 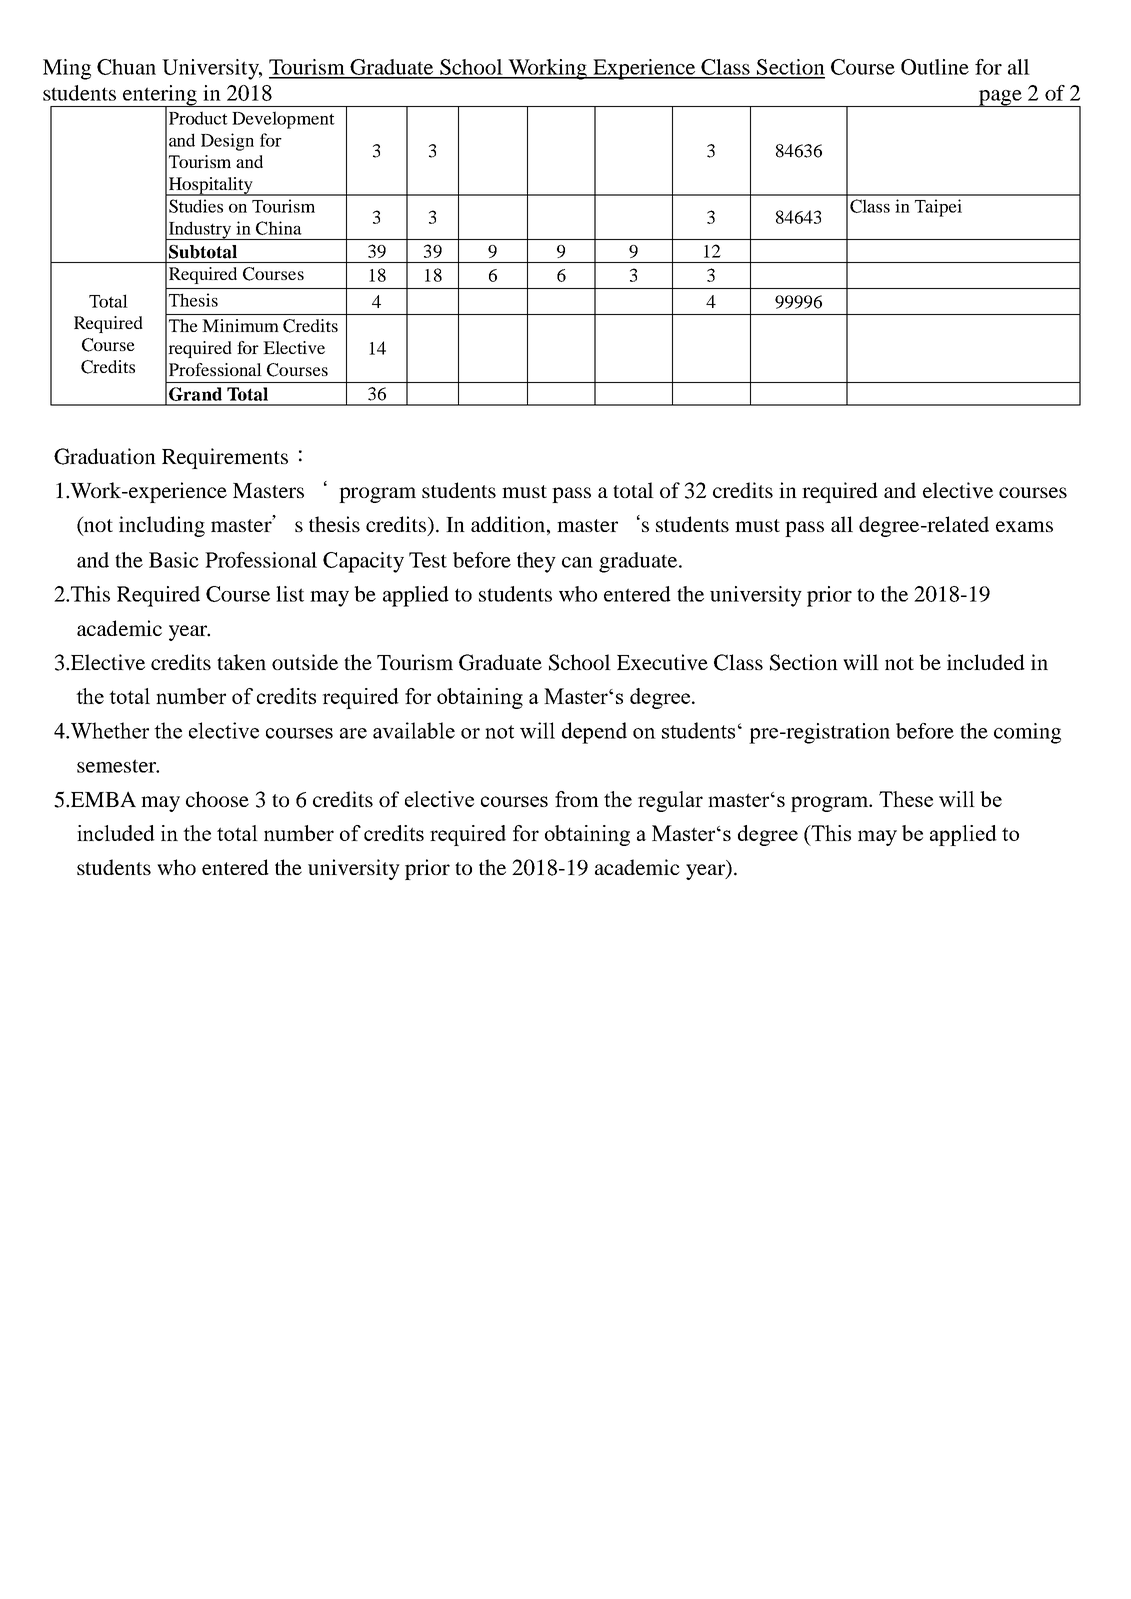 What do you see at coordinates (160, 96) in the screenshot?
I see `entering` at bounding box center [160, 96].
